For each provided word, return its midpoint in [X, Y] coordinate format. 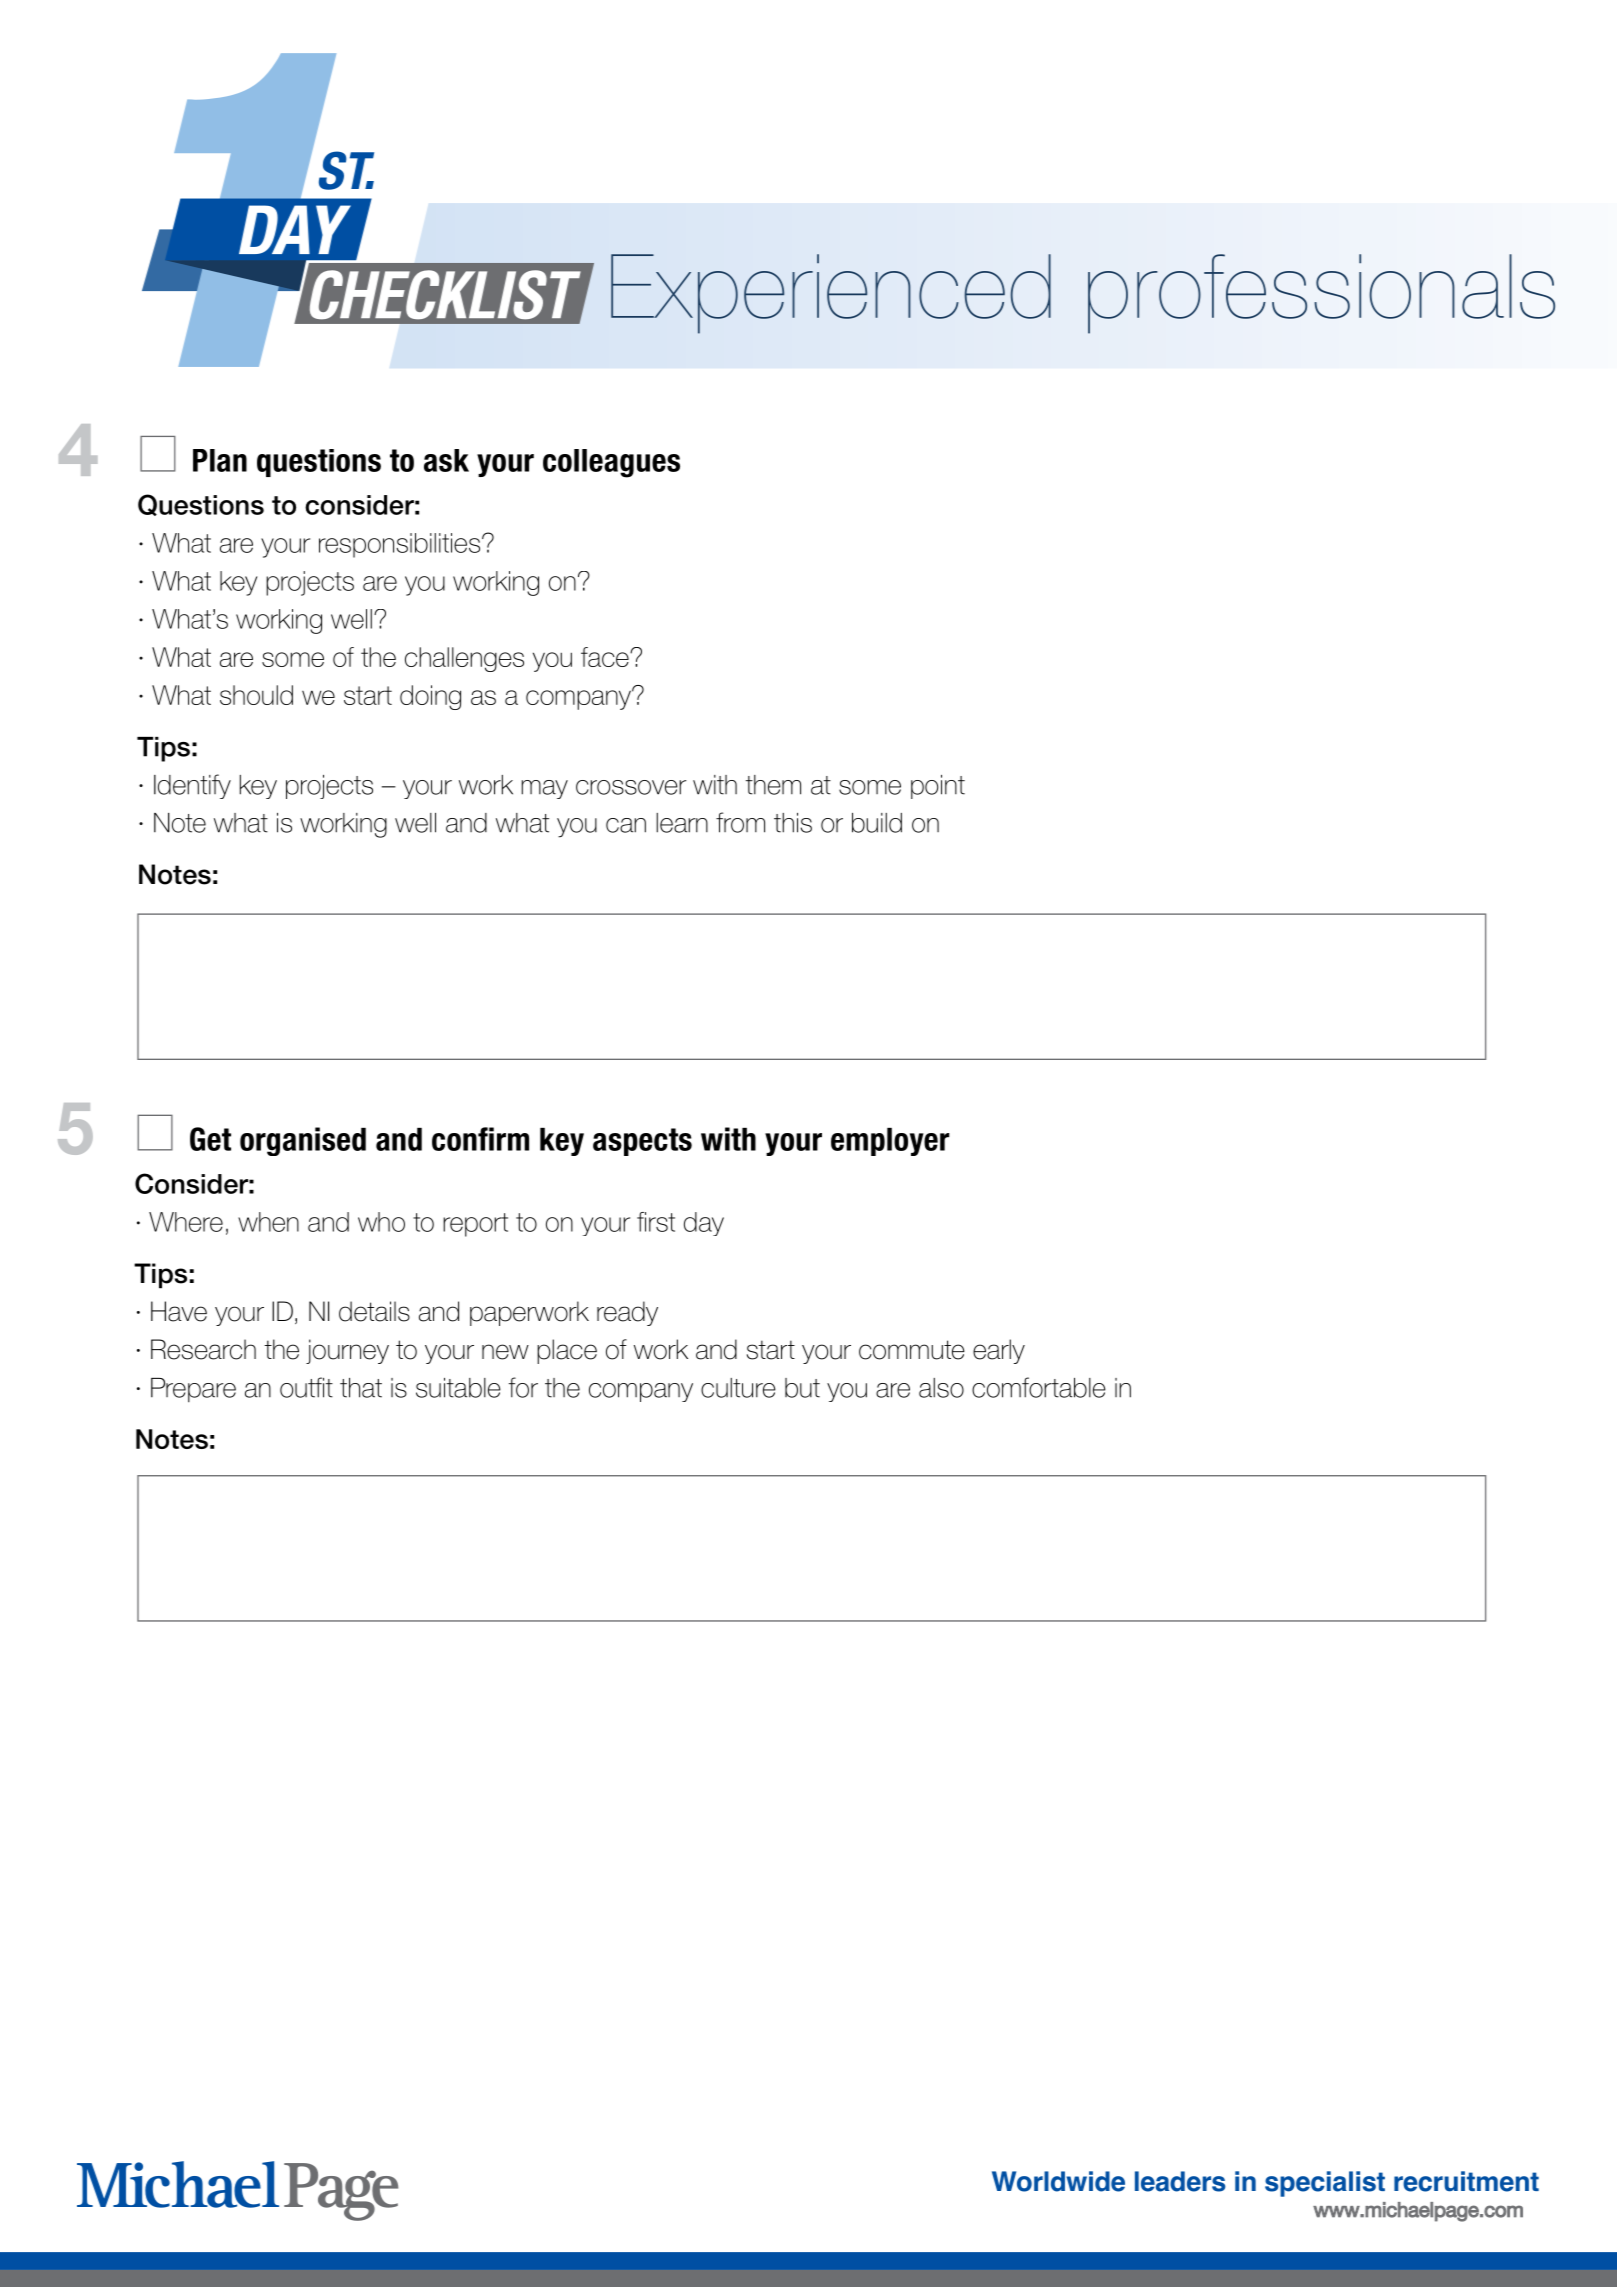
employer [890, 1142]
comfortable [1039, 1387]
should [256, 695]
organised [303, 1141]
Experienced [831, 294]
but [802, 1388]
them [773, 785]
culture [738, 1388]
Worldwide [1058, 2181]
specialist [1325, 2184]
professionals [1321, 294]
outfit [306, 1387]
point [938, 787]
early [999, 1351]
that [361, 1388]
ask [446, 460]
